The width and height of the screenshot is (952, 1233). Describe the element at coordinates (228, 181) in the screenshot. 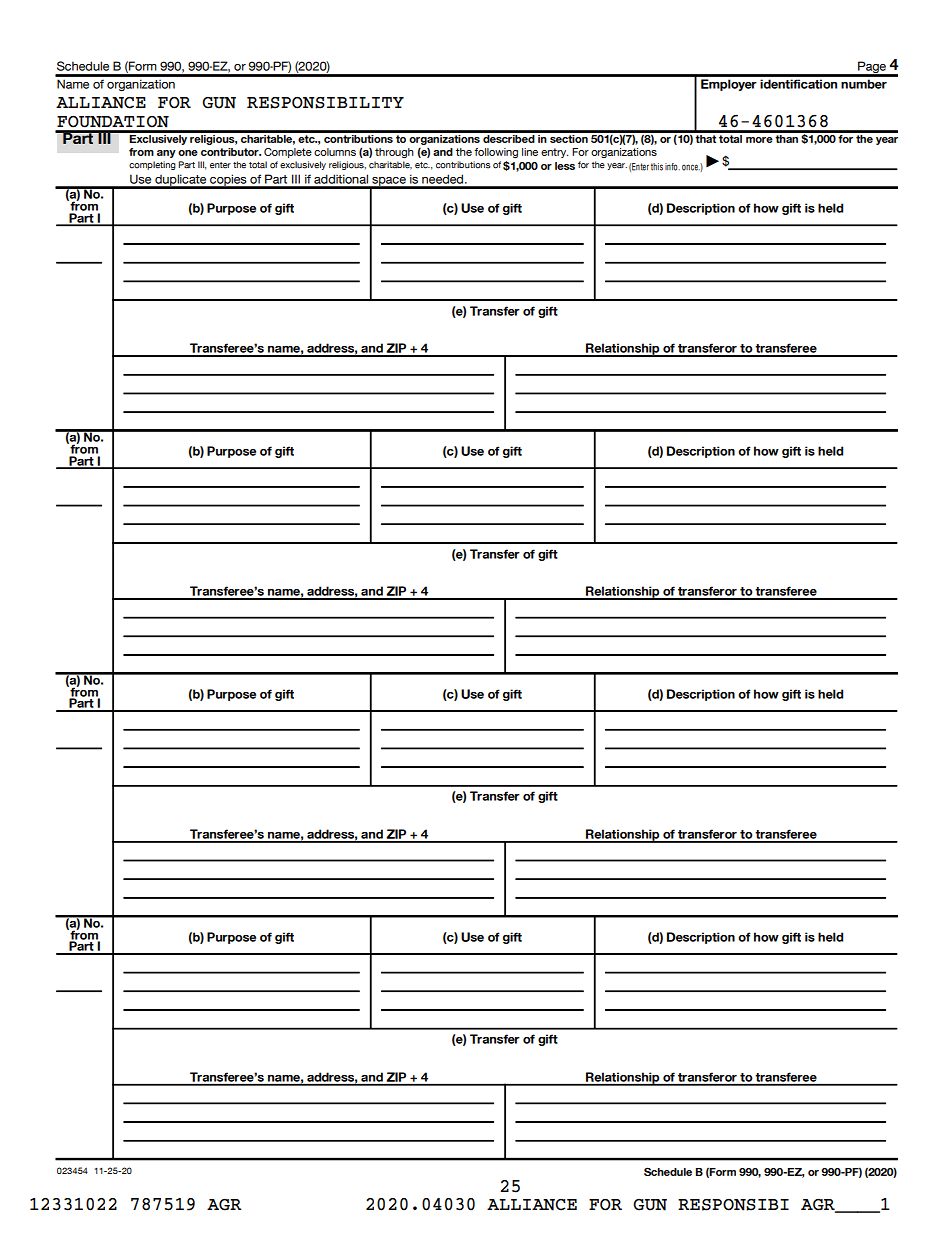

I see `copies` at that location.
